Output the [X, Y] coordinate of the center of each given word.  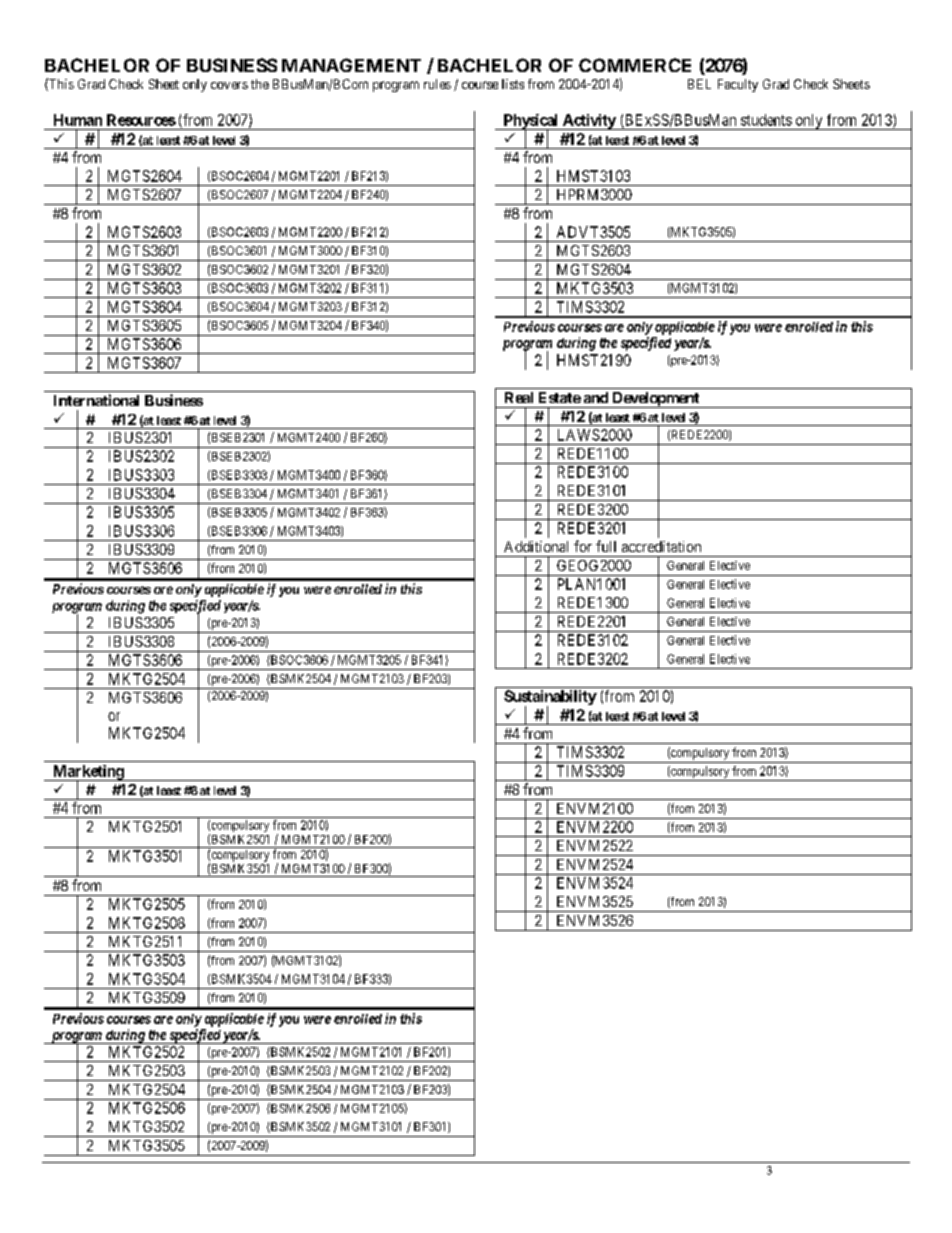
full [606, 546]
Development [656, 400]
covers [229, 85]
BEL [699, 84]
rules [437, 84]
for [583, 546]
